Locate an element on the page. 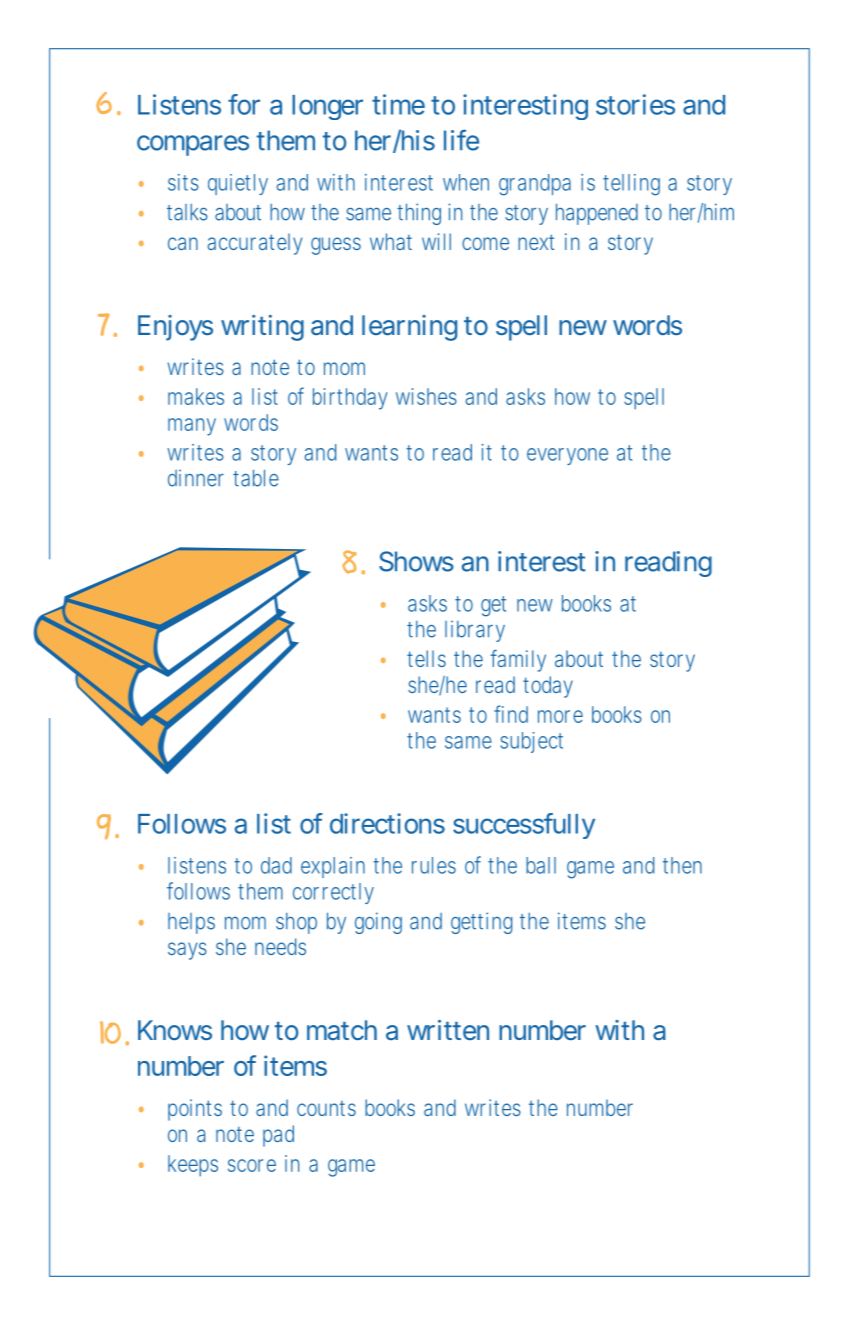 The image size is (857, 1325). today is located at coordinates (548, 687).
